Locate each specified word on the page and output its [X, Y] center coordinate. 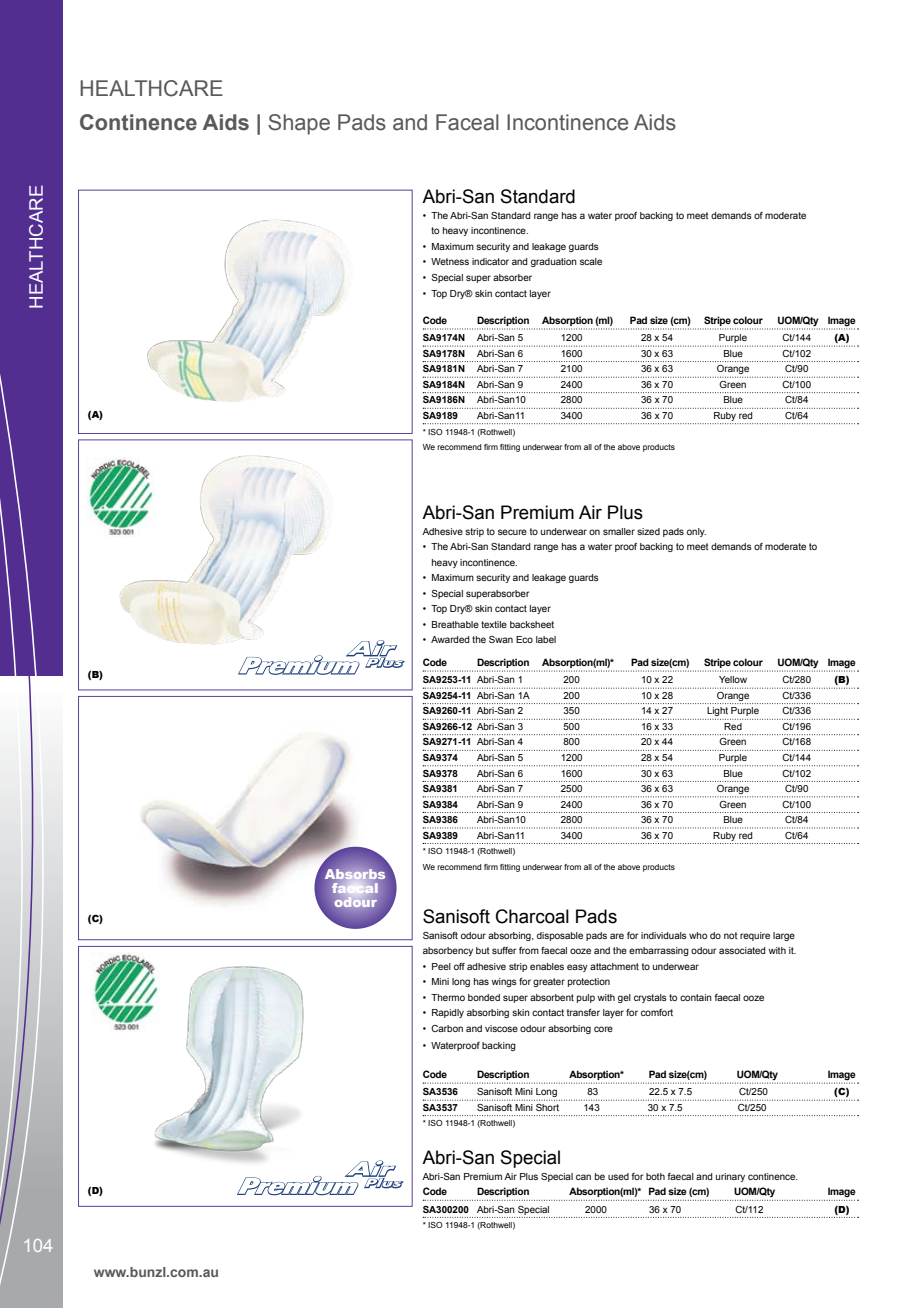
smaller [619, 531]
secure [512, 532]
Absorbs [355, 875]
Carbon [447, 1028]
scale [591, 261]
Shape [299, 124]
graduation [554, 262]
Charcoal [532, 916]
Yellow [733, 679]
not [731, 935]
